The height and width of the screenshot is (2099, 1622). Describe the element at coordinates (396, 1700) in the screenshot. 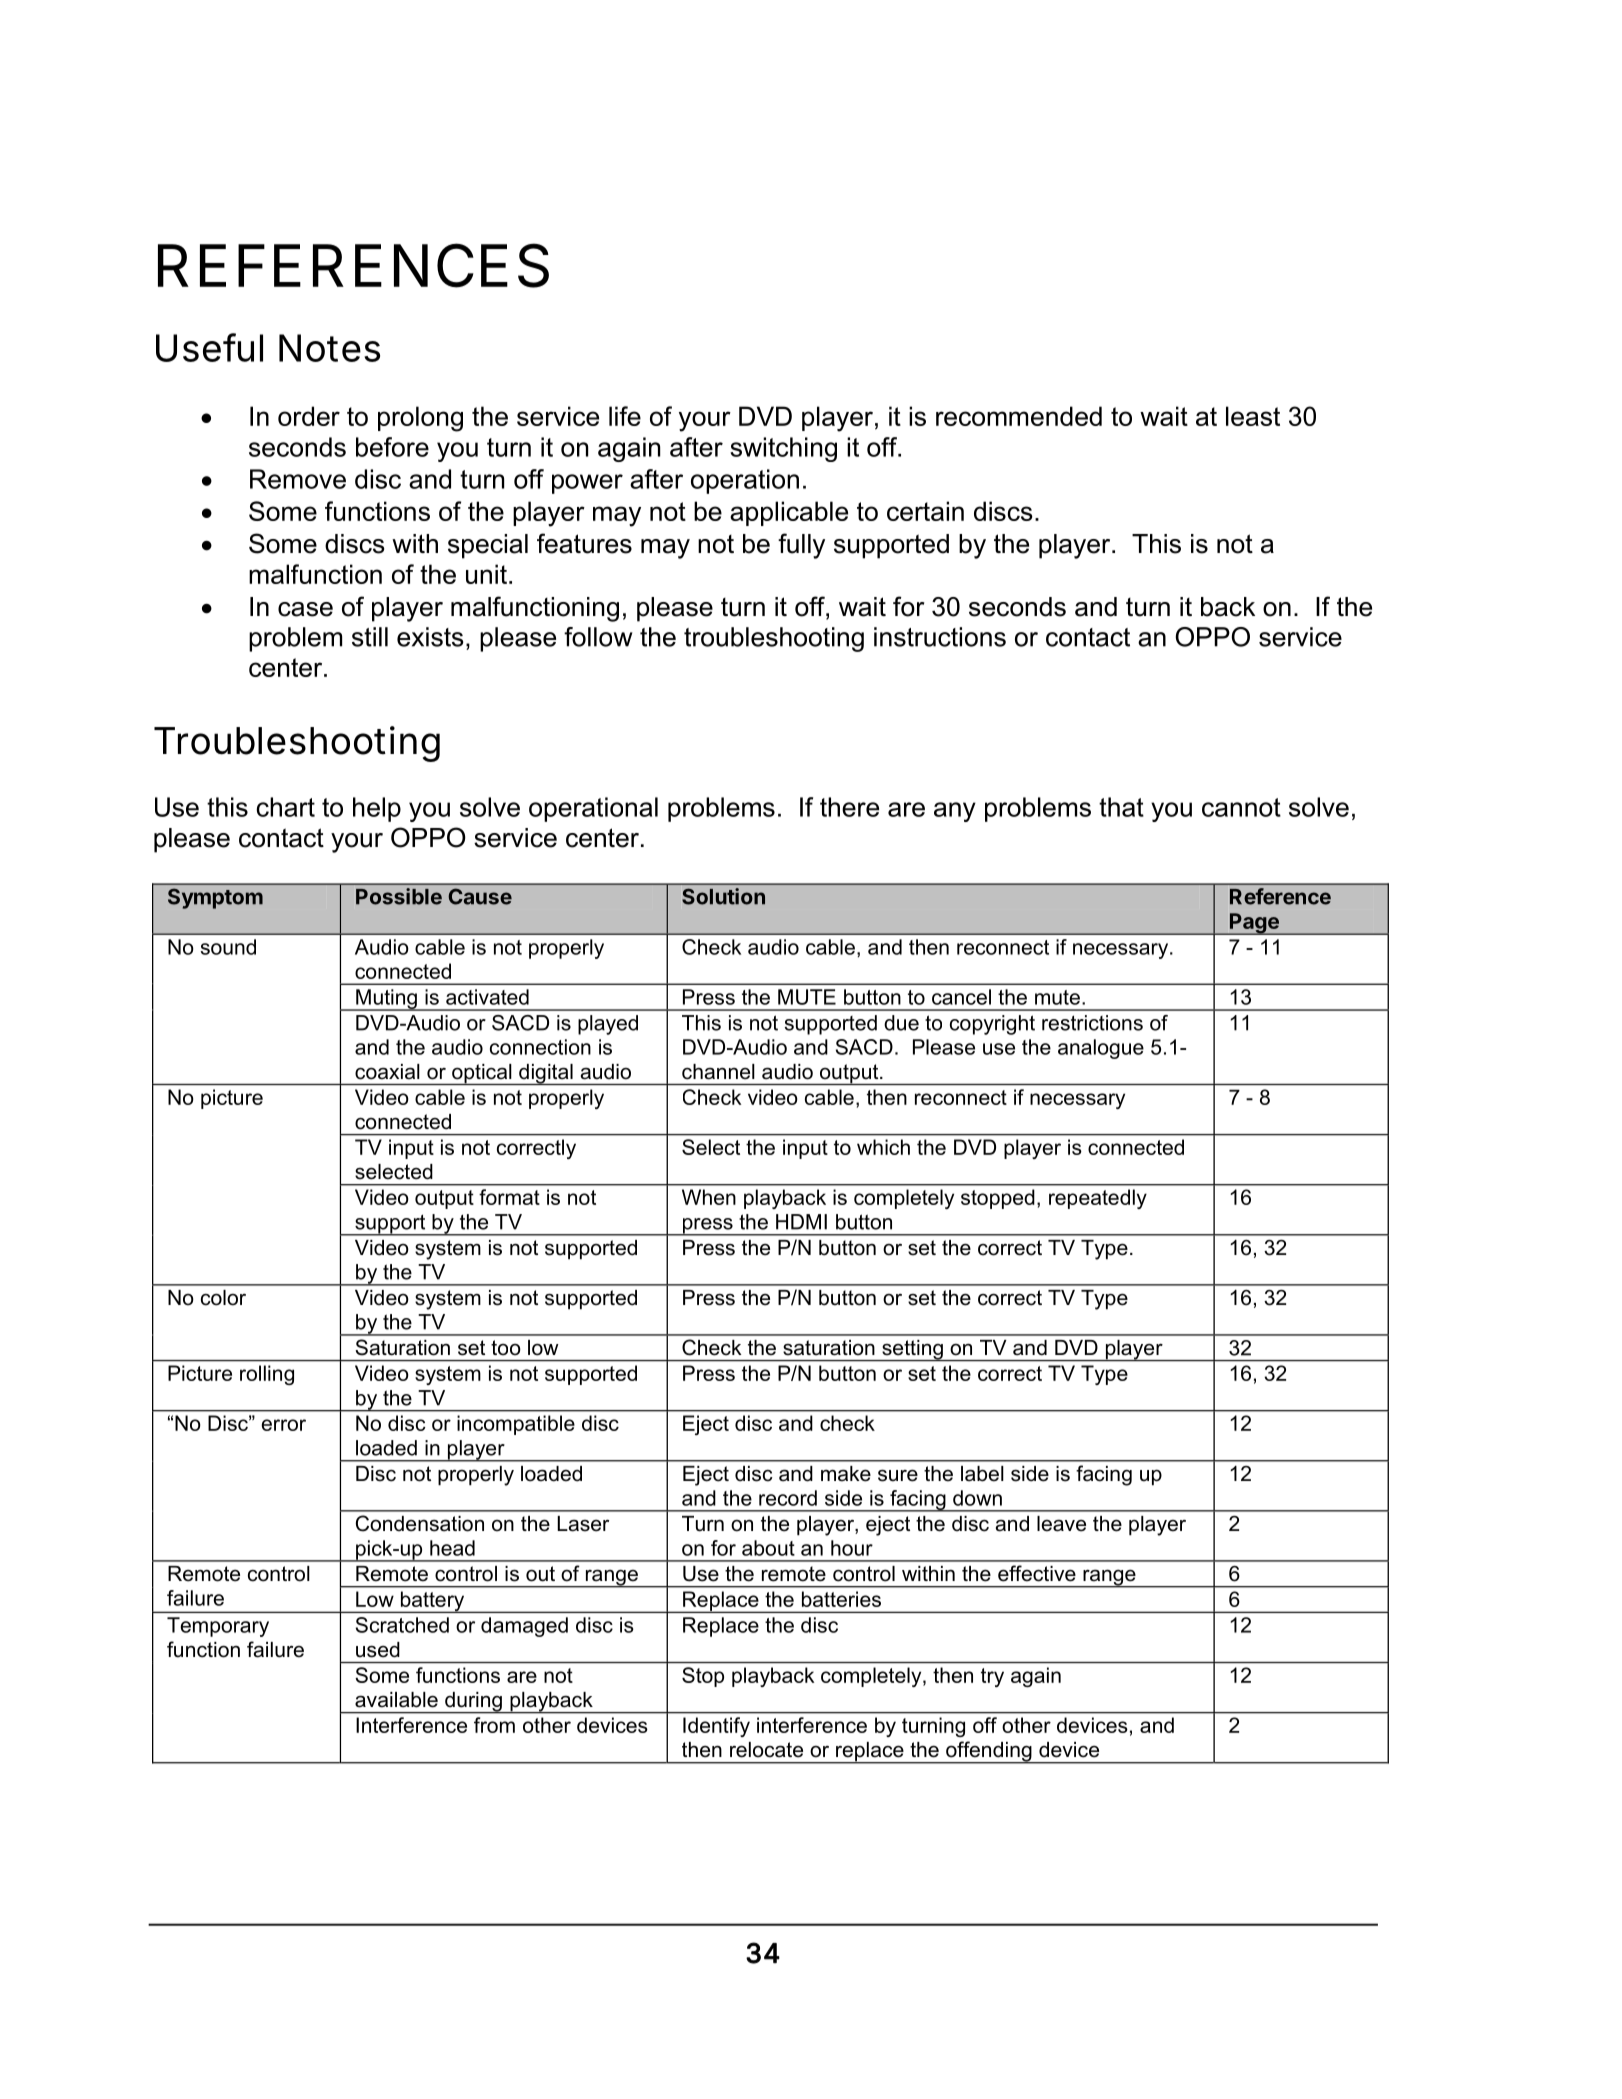

I see `available` at that location.
